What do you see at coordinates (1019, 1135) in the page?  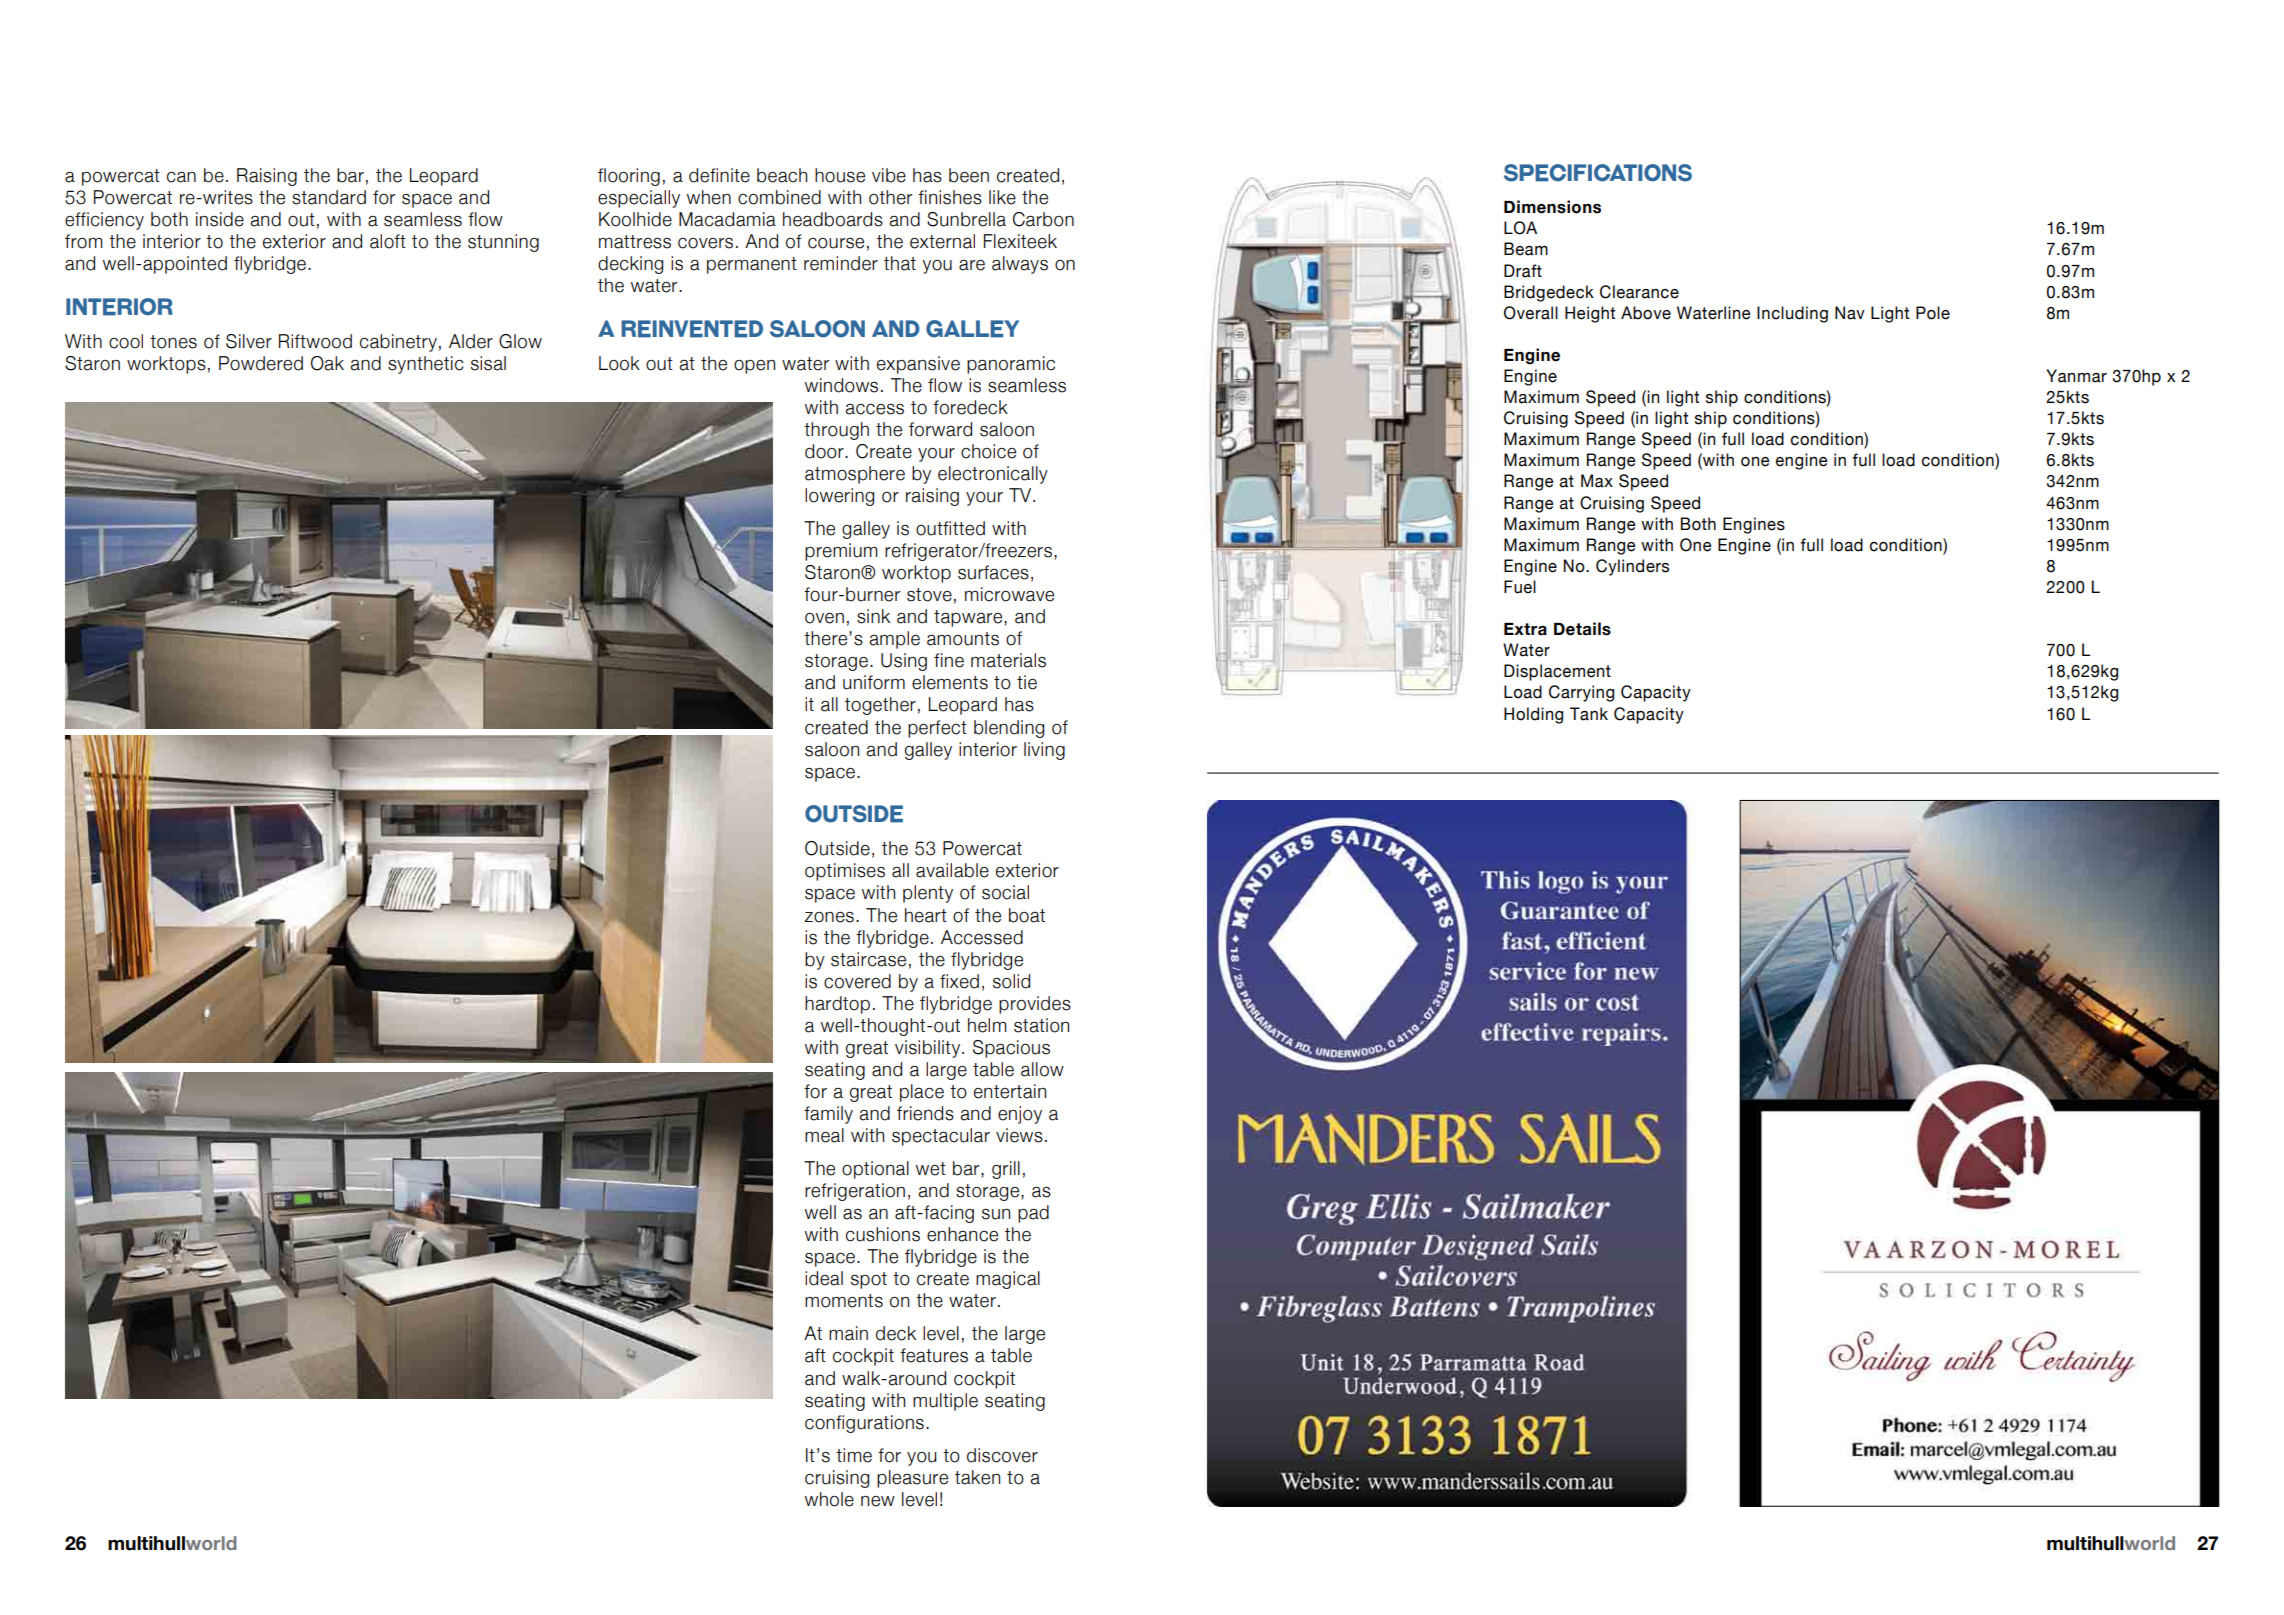 I see `views` at bounding box center [1019, 1135].
